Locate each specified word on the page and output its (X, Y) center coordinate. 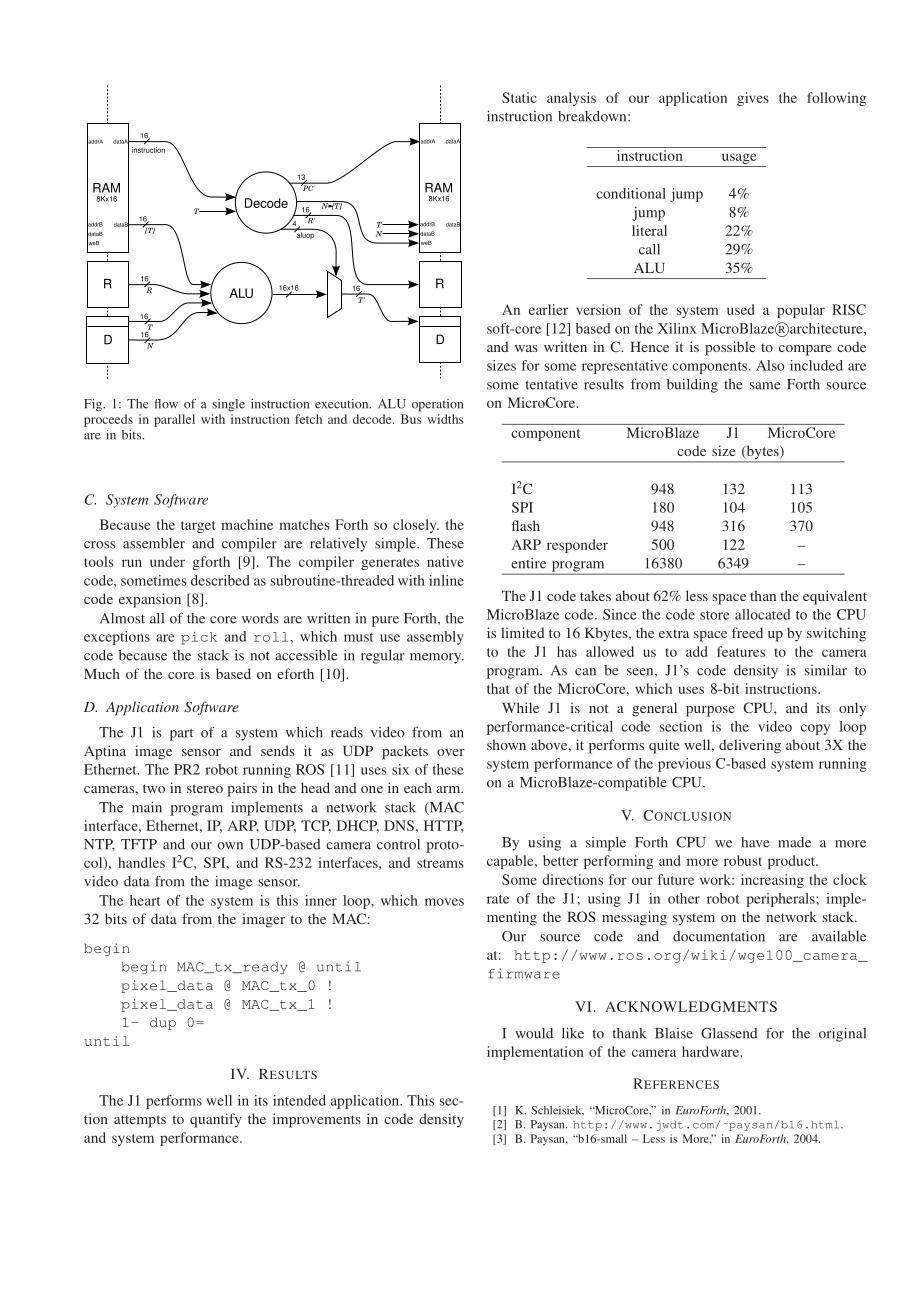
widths (445, 419)
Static (519, 97)
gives (753, 99)
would (534, 1033)
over (451, 752)
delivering (750, 746)
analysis (571, 99)
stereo (205, 788)
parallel (174, 420)
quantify (216, 1120)
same (765, 386)
